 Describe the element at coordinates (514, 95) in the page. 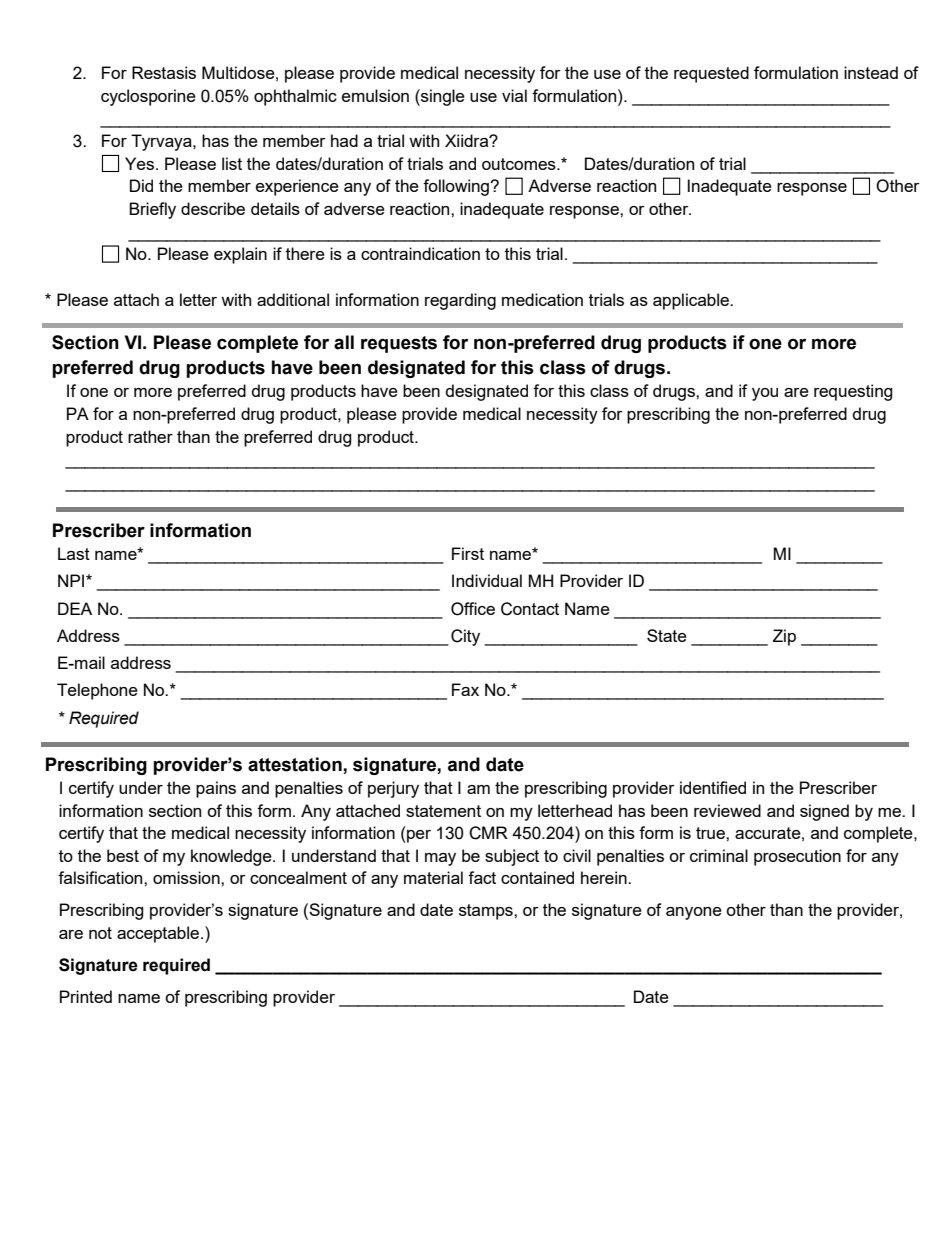

I see `vial` at that location.
